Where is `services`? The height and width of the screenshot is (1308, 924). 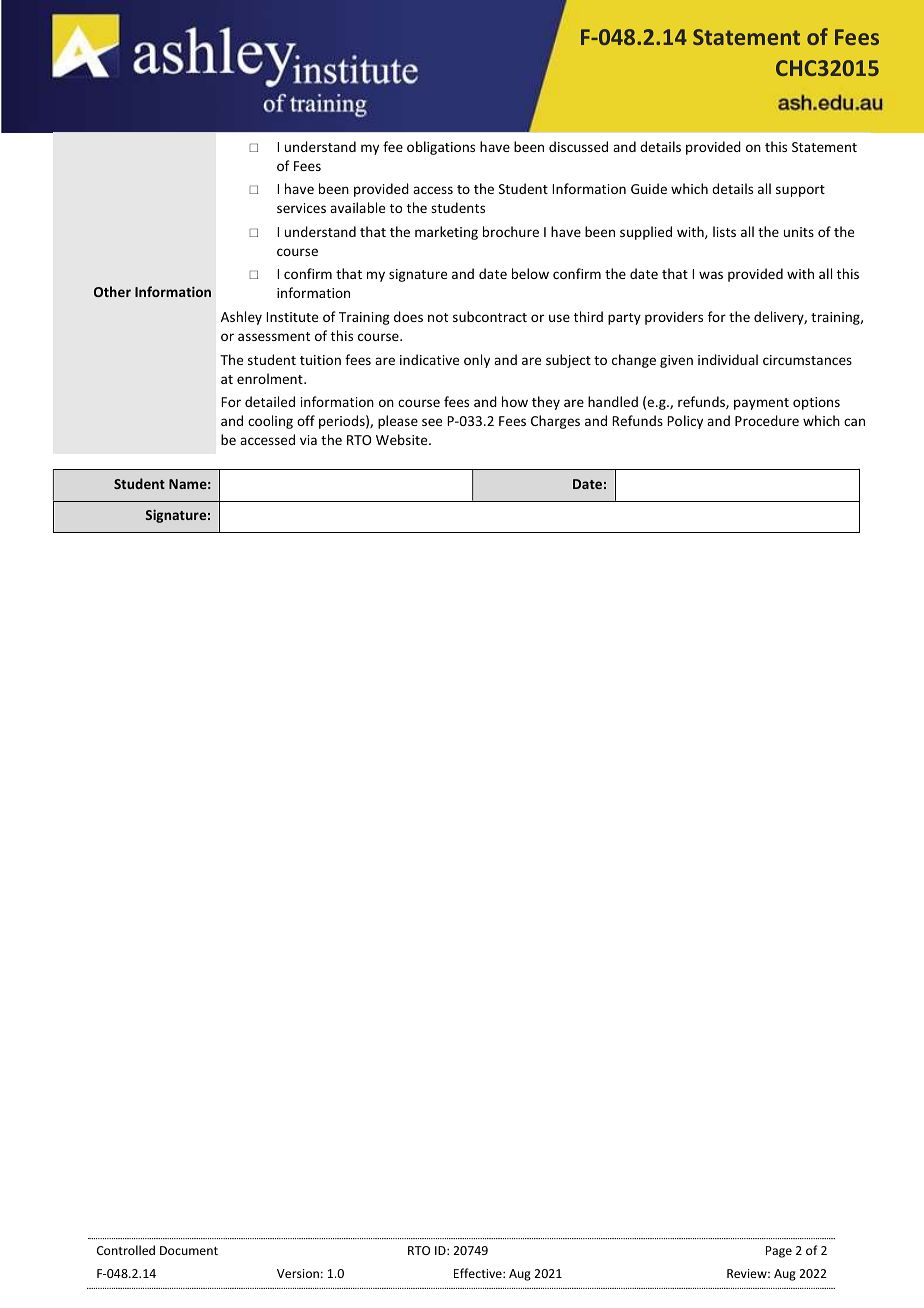
services is located at coordinates (301, 208).
